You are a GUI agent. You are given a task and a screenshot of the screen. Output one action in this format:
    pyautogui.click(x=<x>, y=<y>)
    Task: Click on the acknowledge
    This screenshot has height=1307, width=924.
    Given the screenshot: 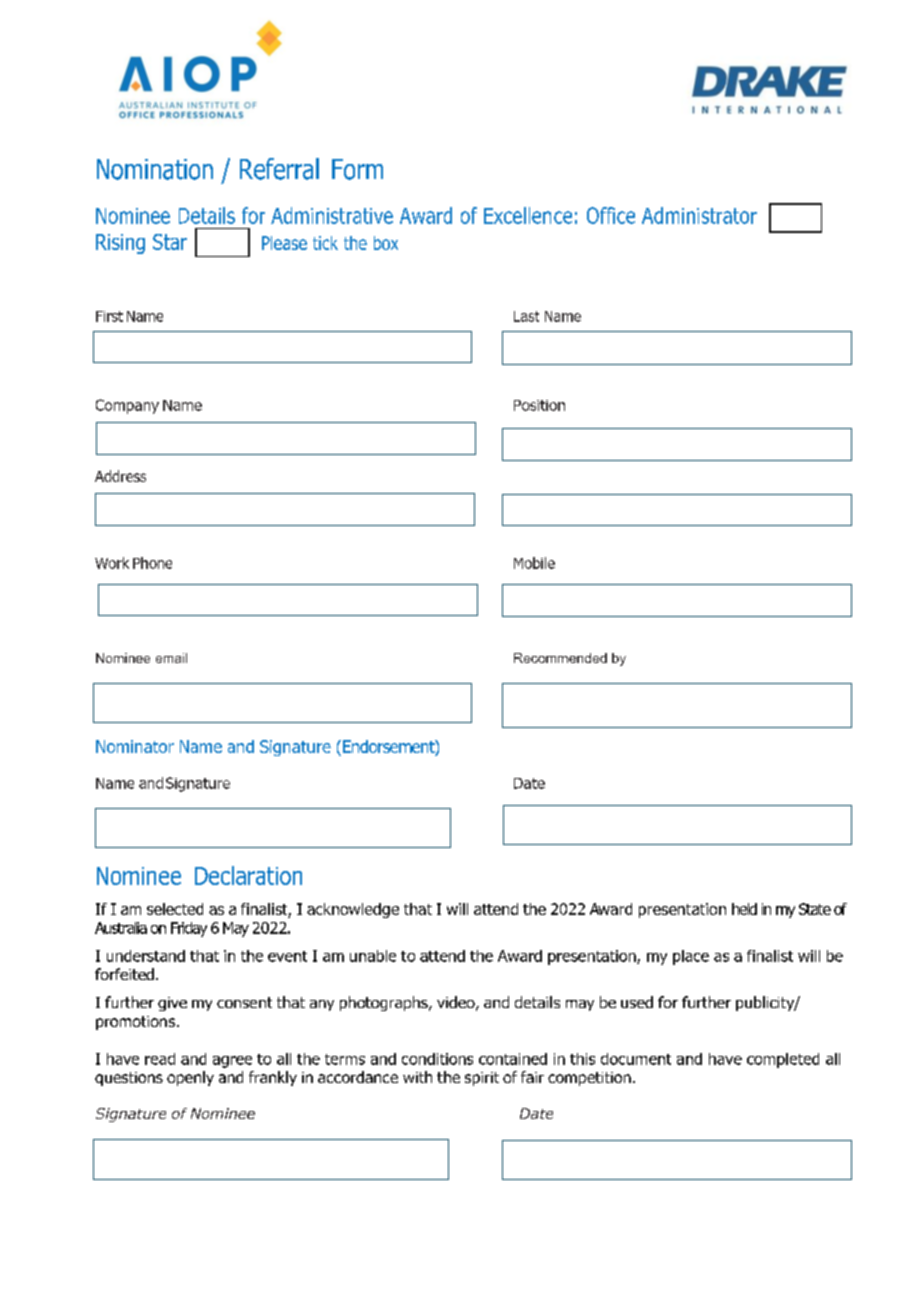 What is the action you would take?
    pyautogui.click(x=353, y=910)
